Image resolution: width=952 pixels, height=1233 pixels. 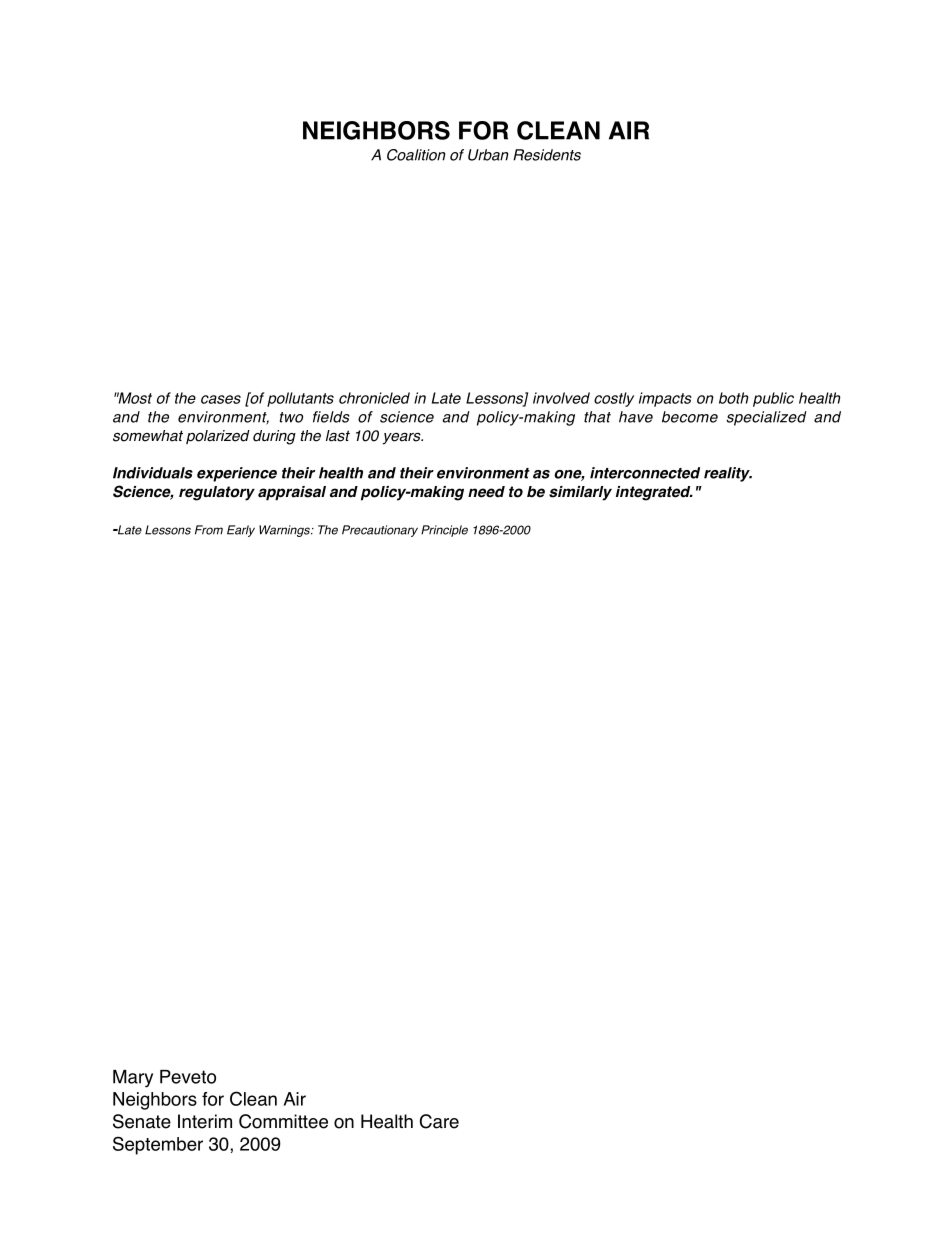 I want to click on Senate, so click(x=142, y=1121).
